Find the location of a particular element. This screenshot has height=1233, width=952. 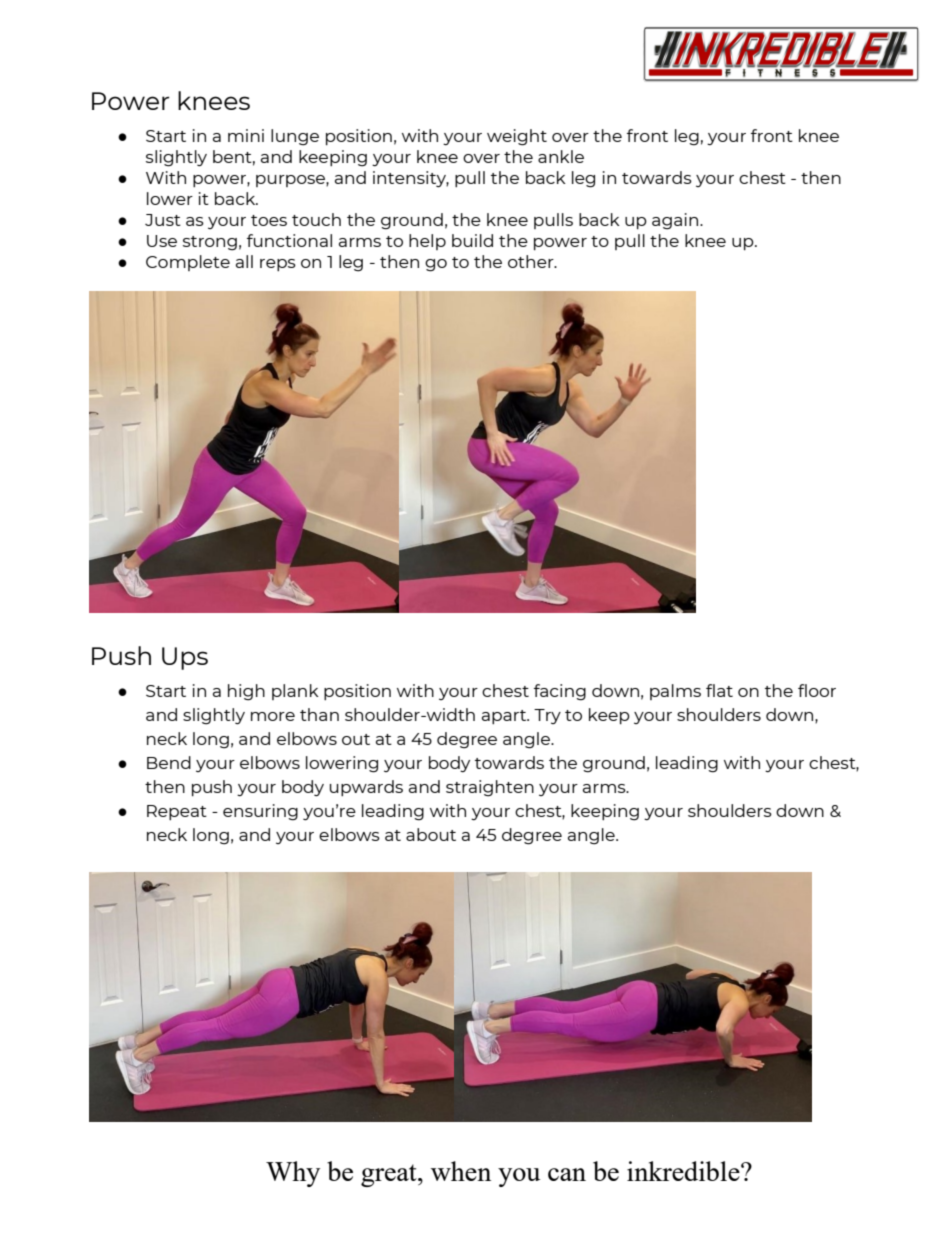

again is located at coordinates (676, 221).
